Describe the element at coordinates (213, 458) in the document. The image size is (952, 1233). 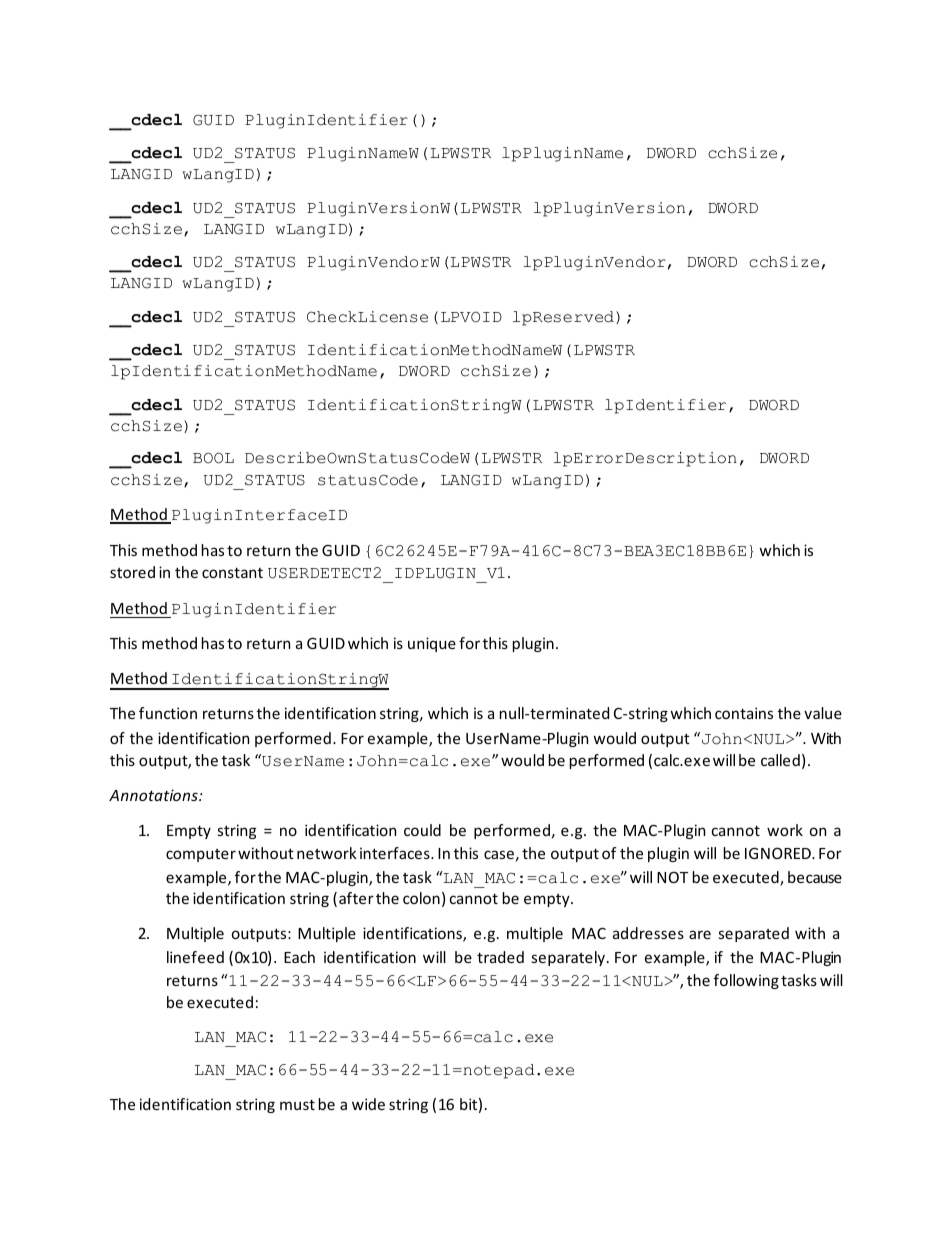
I see `BOOL` at that location.
